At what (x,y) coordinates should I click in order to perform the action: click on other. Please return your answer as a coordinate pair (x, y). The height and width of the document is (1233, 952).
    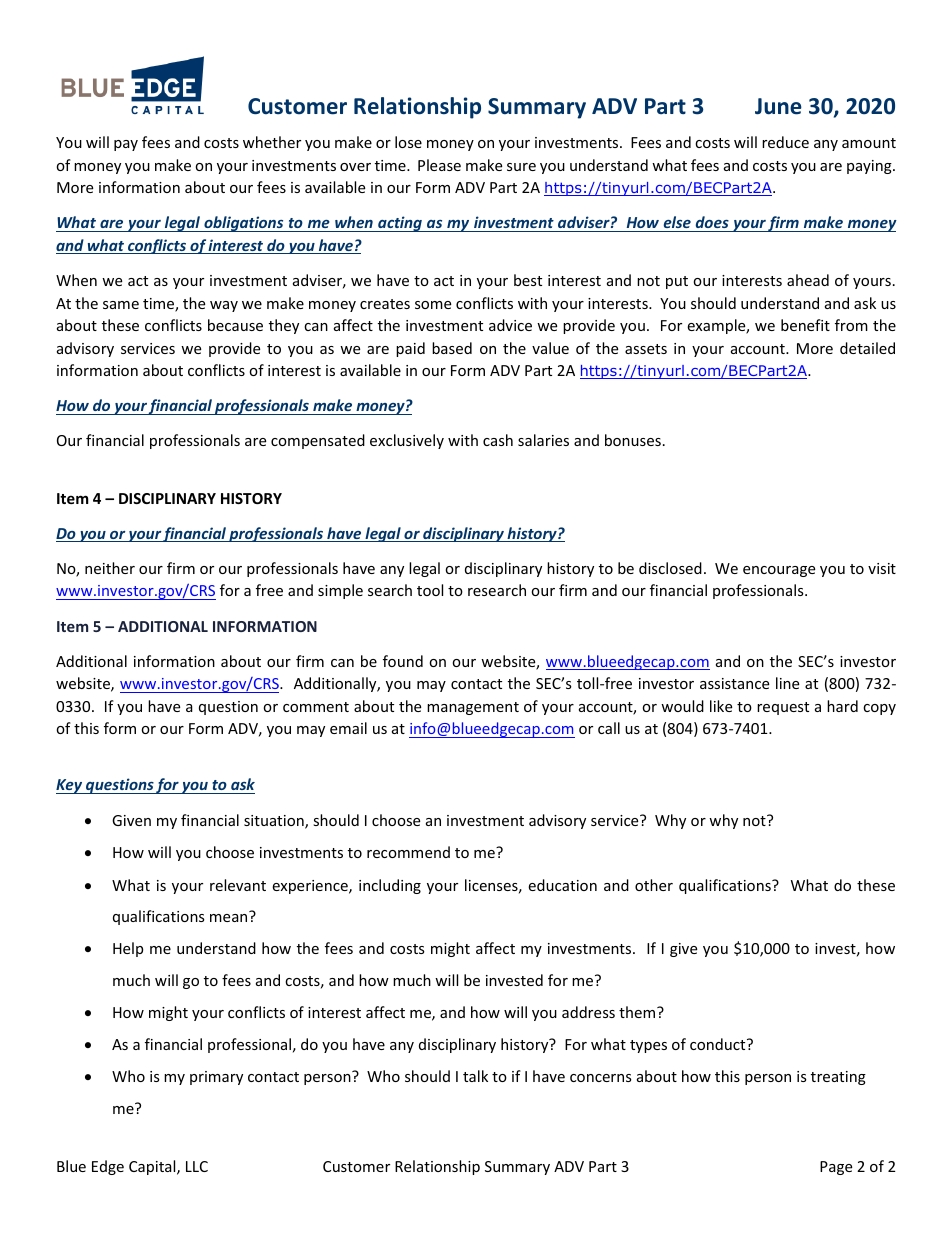
    Looking at the image, I should click on (654, 885).
